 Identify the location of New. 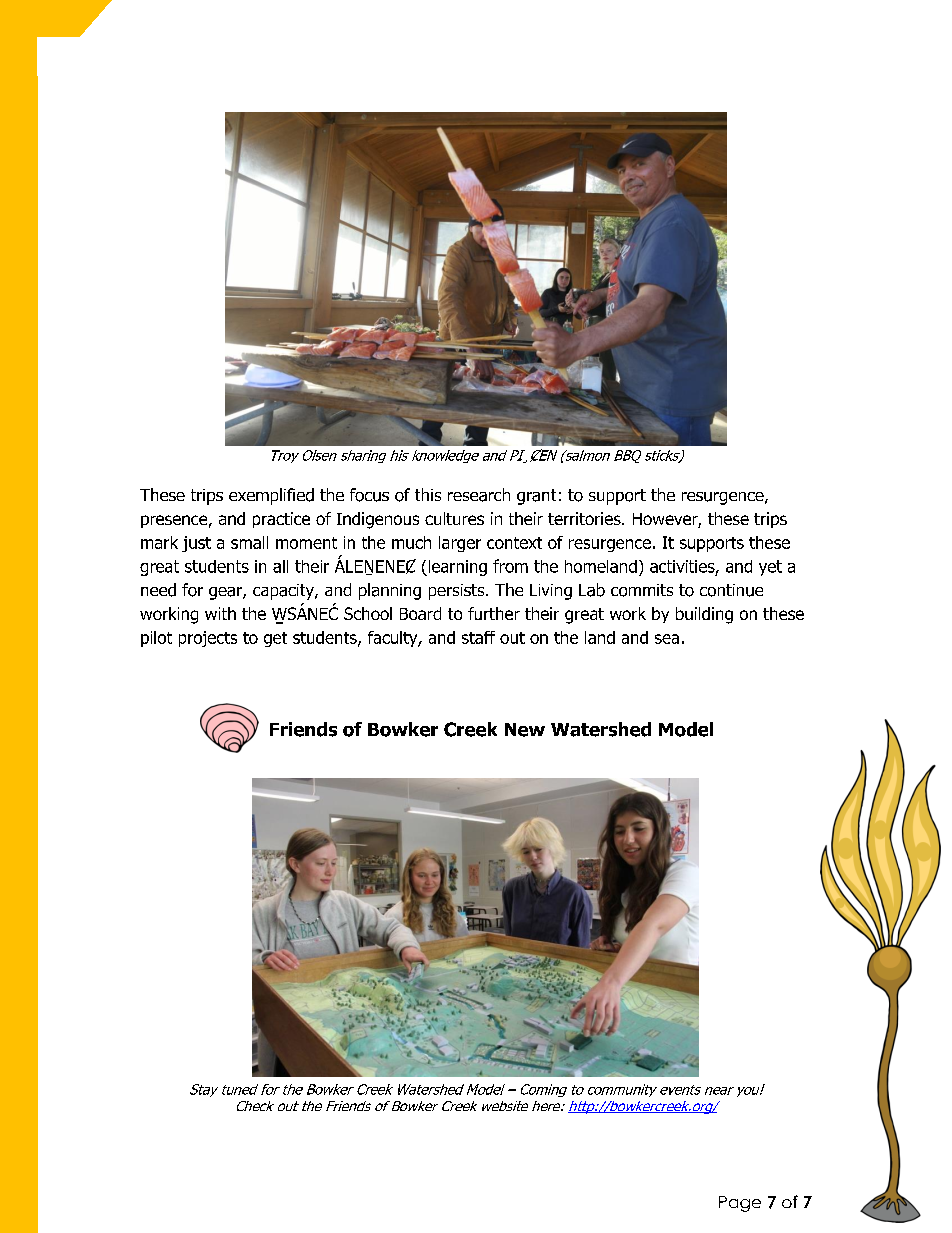
(525, 730).
